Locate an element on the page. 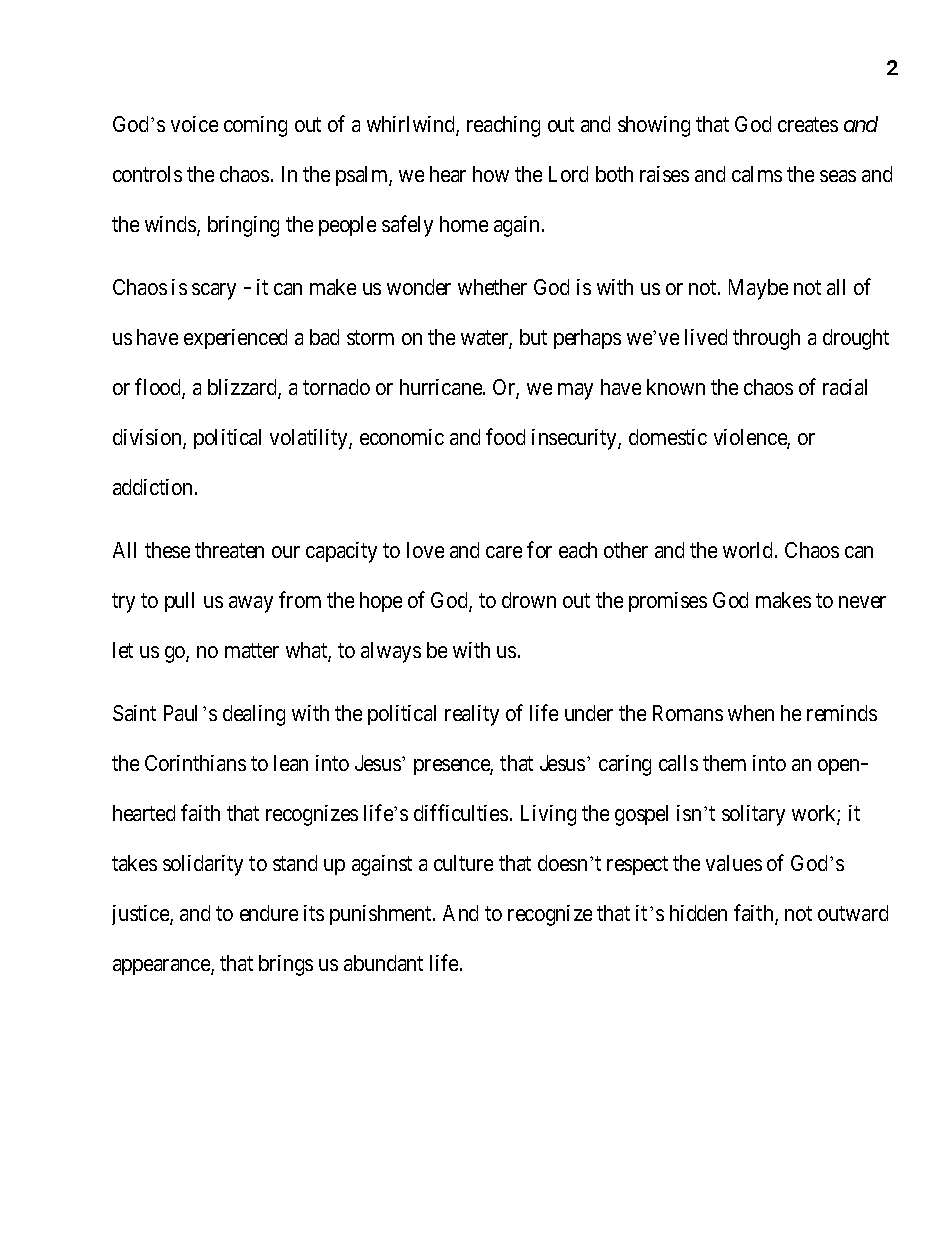  abundant is located at coordinates (383, 963).
